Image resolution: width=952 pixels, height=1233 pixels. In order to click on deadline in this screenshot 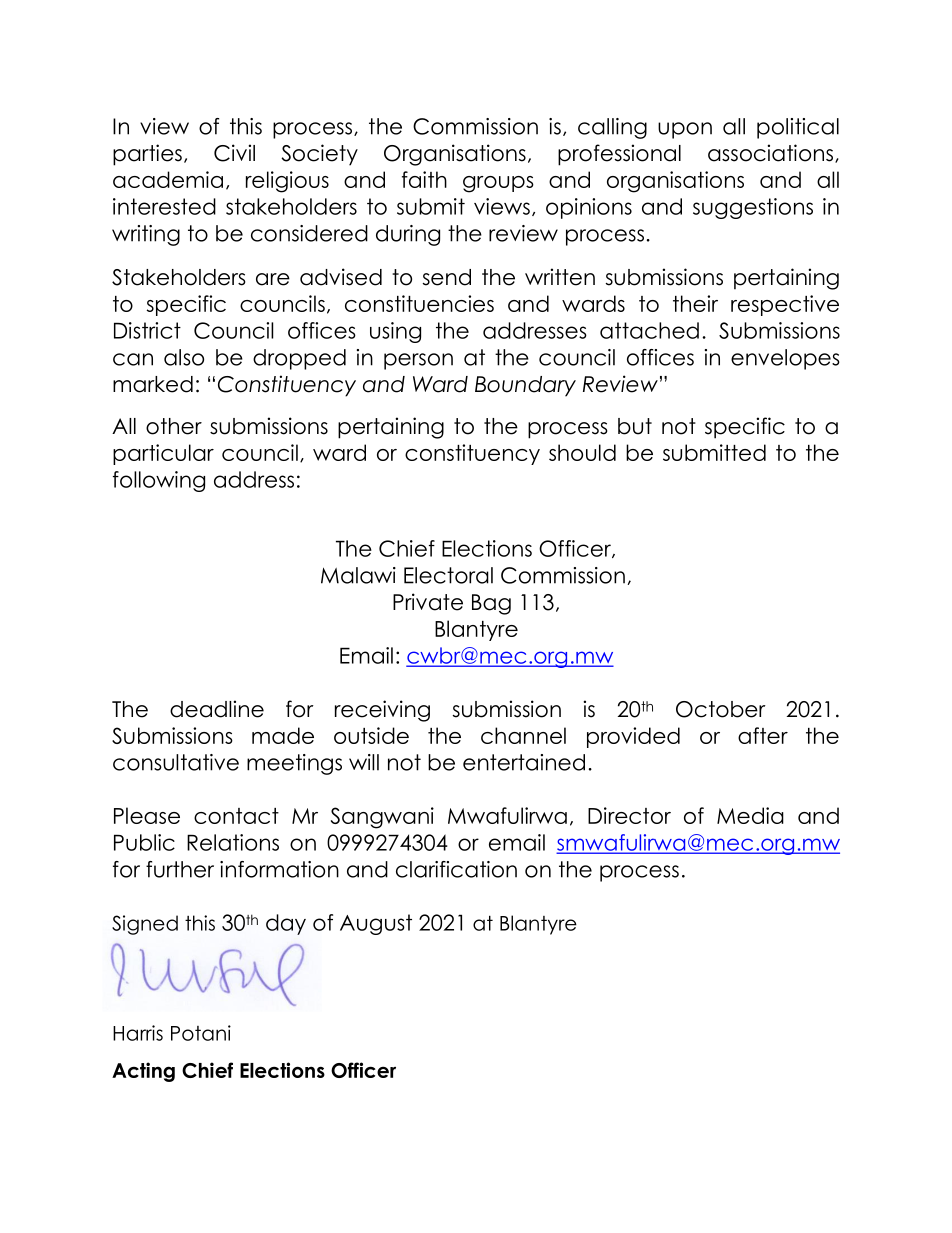, I will do `click(217, 709)`.
